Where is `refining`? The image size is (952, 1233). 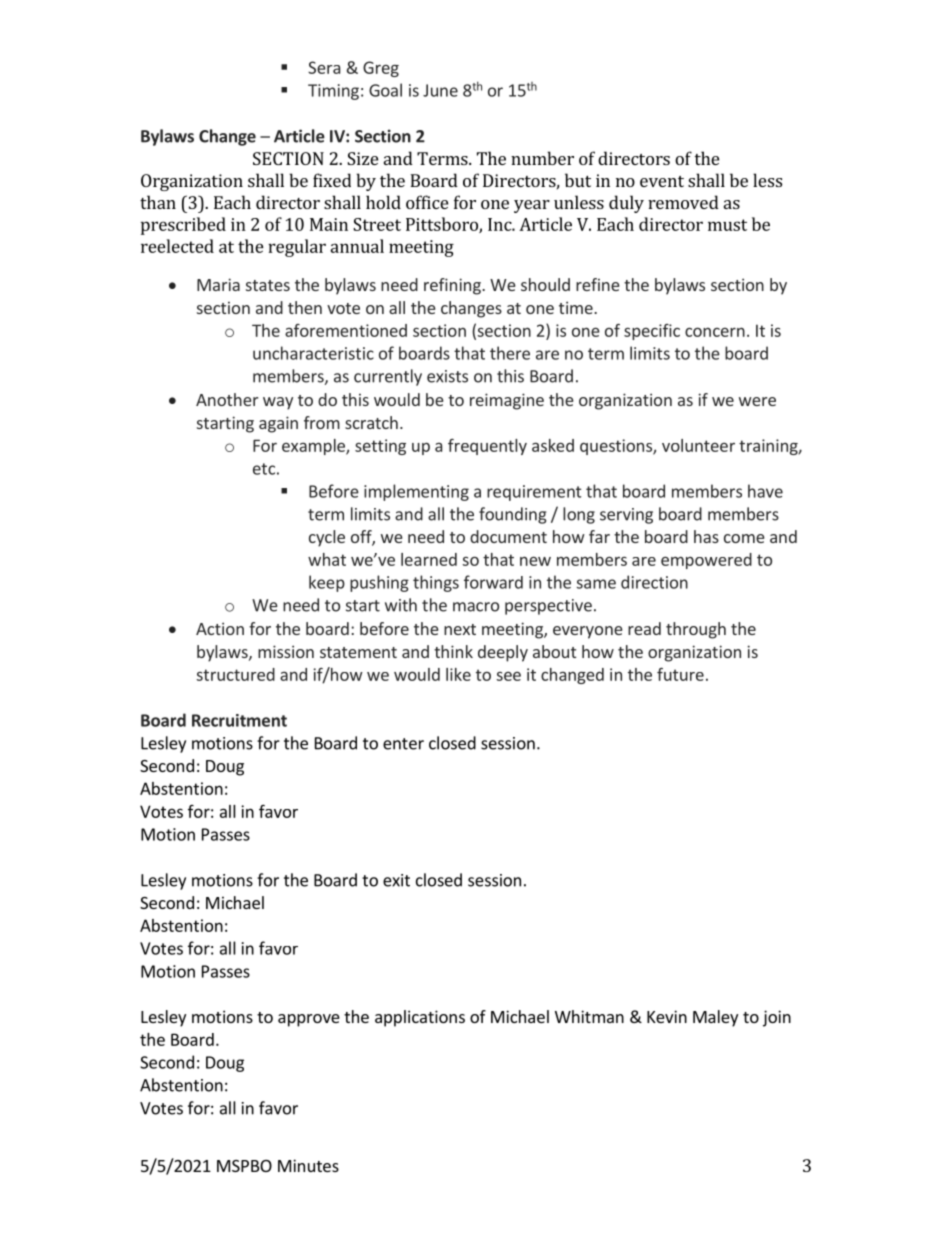 refining is located at coordinates (453, 286).
